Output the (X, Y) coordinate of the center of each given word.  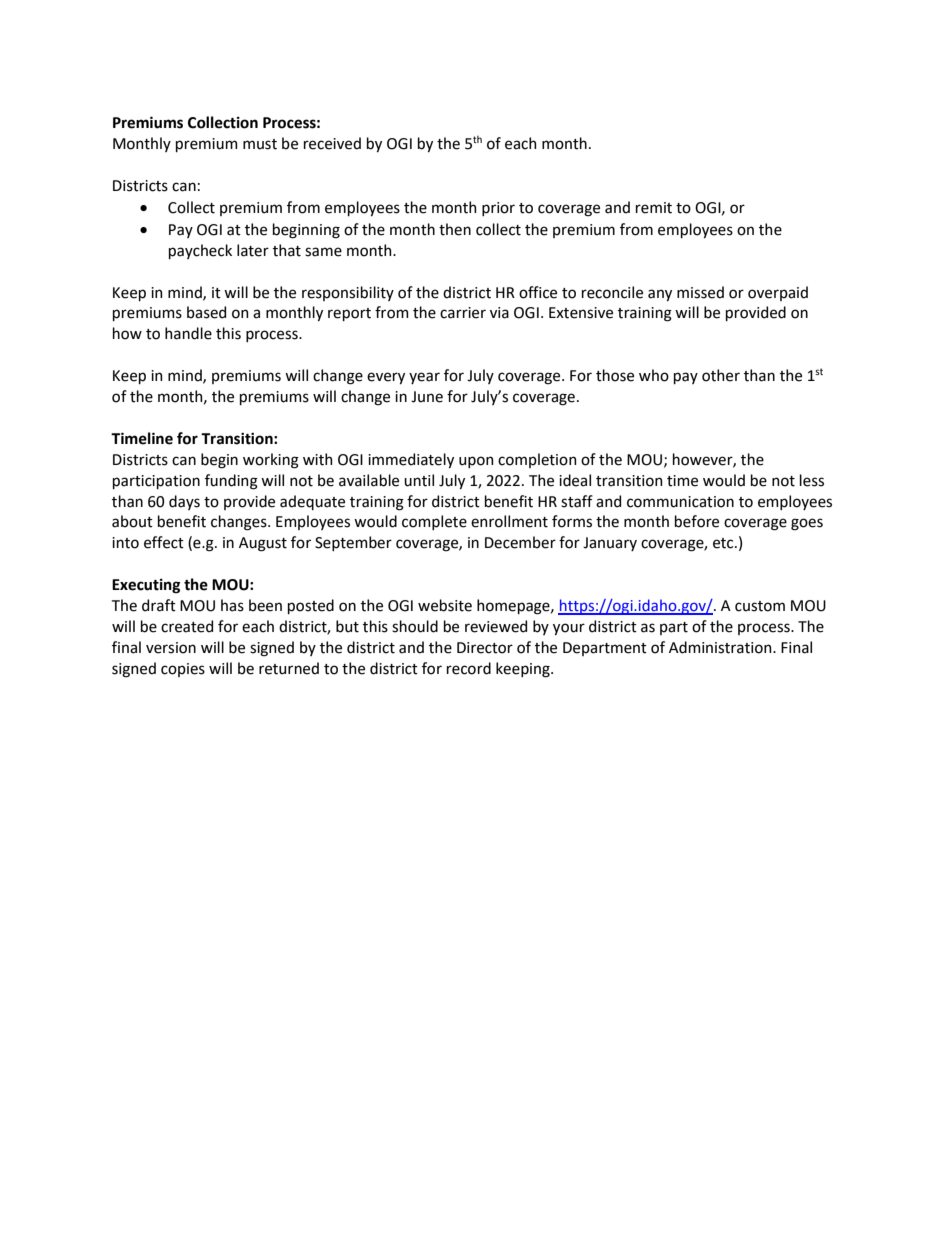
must (260, 144)
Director (485, 648)
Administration (721, 647)
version (171, 648)
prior (498, 209)
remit (654, 208)
